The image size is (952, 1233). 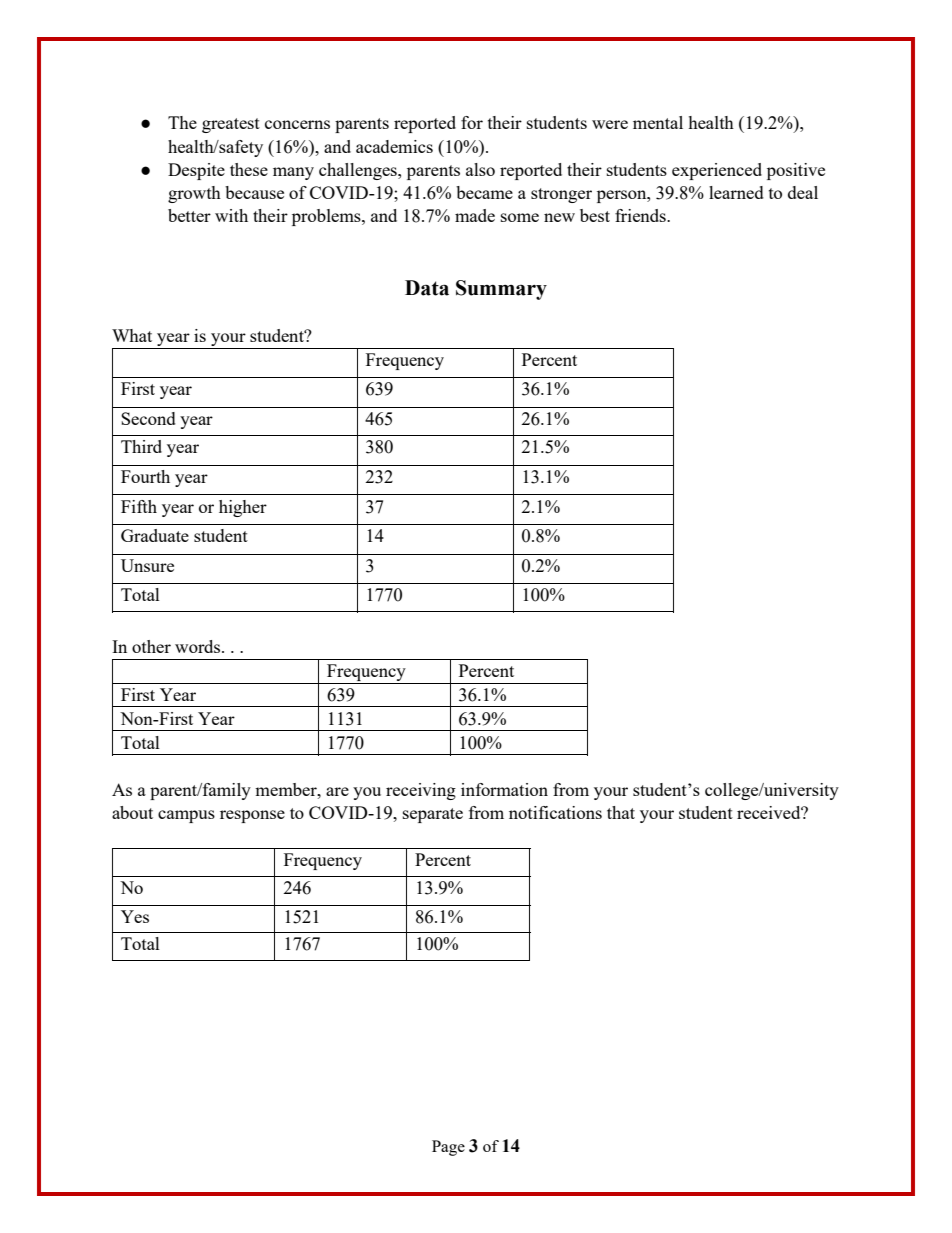 I want to click on experienced, so click(x=717, y=171).
